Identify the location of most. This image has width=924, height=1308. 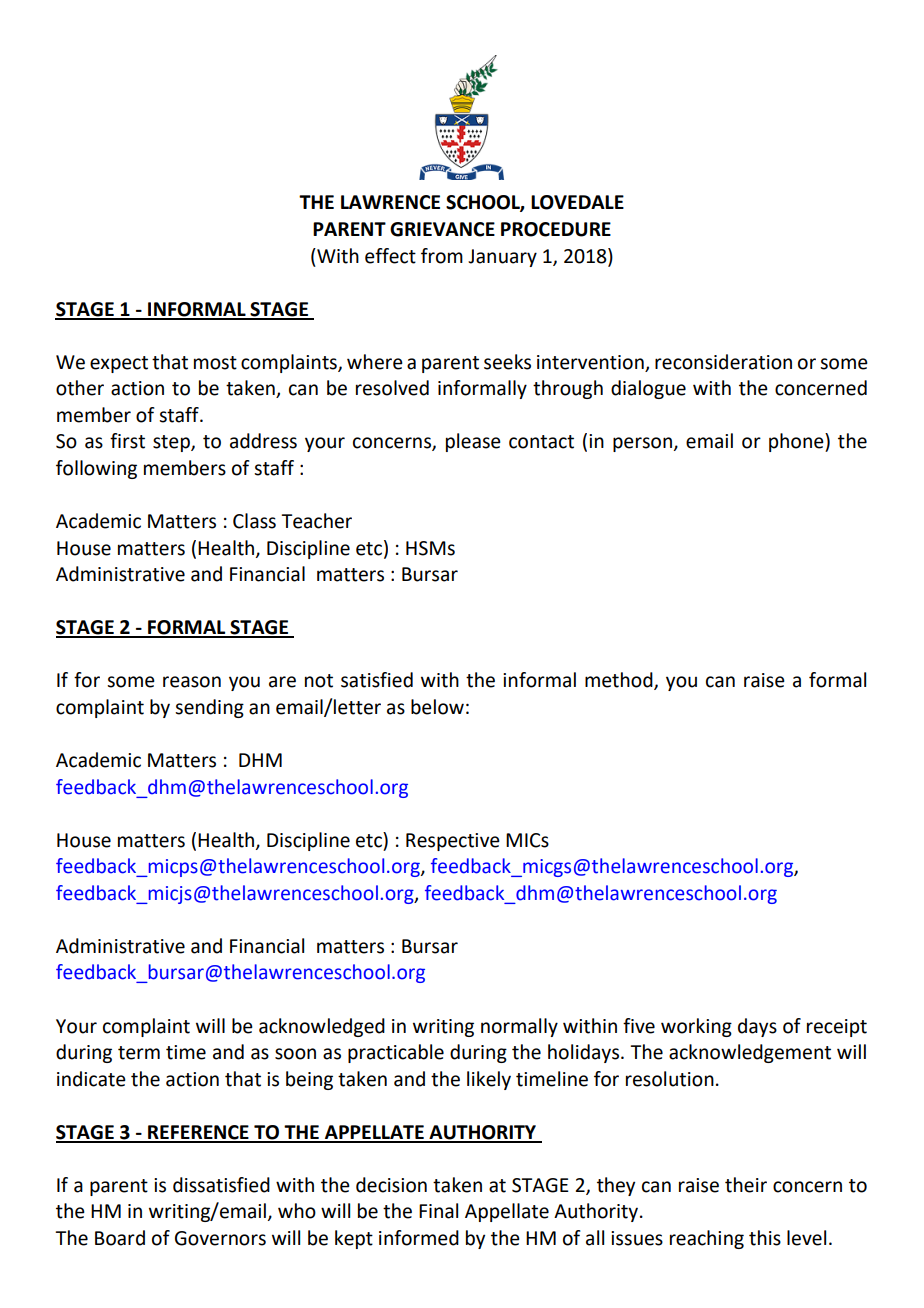
(215, 363).
